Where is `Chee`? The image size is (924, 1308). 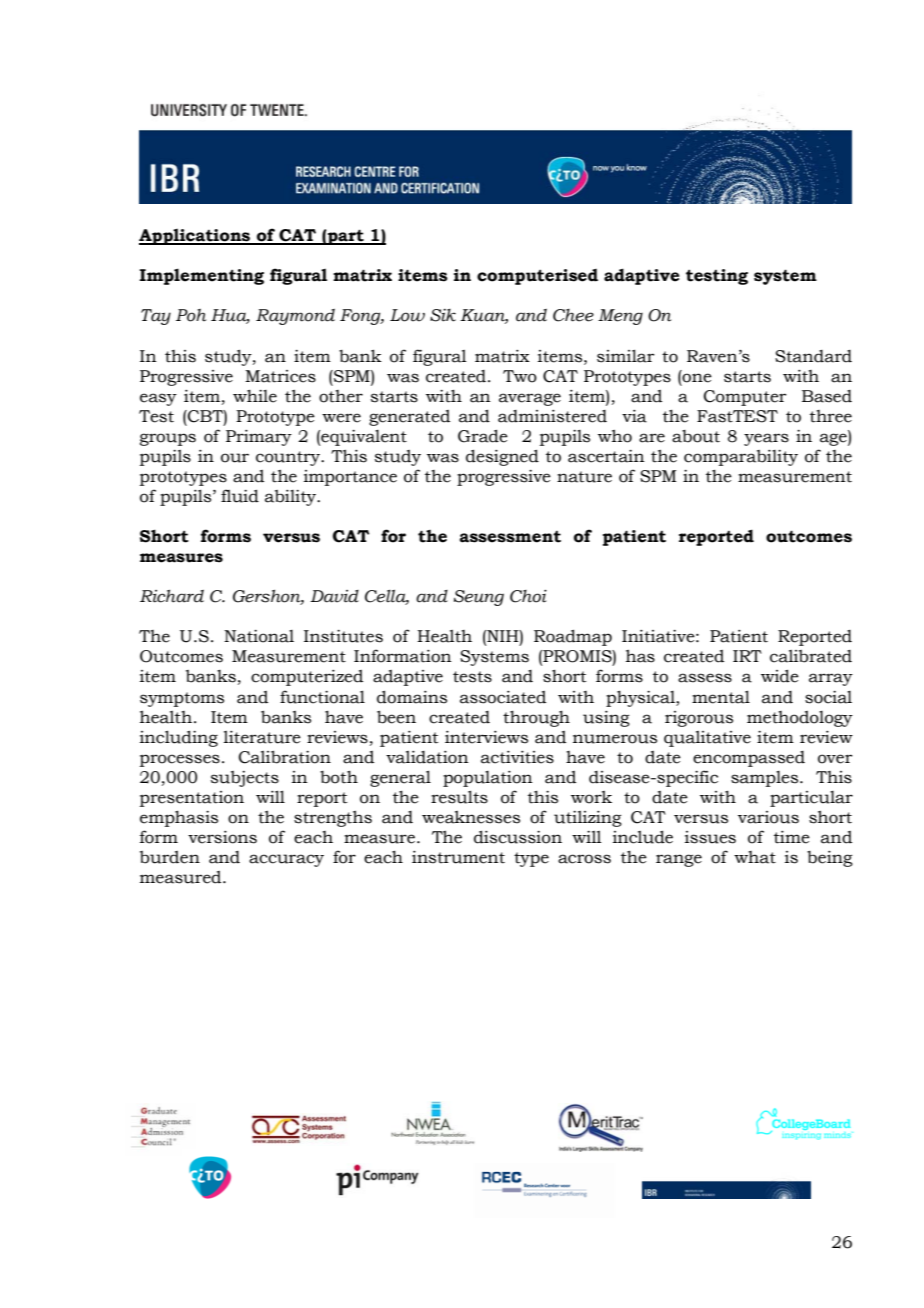 Chee is located at coordinates (573, 315).
